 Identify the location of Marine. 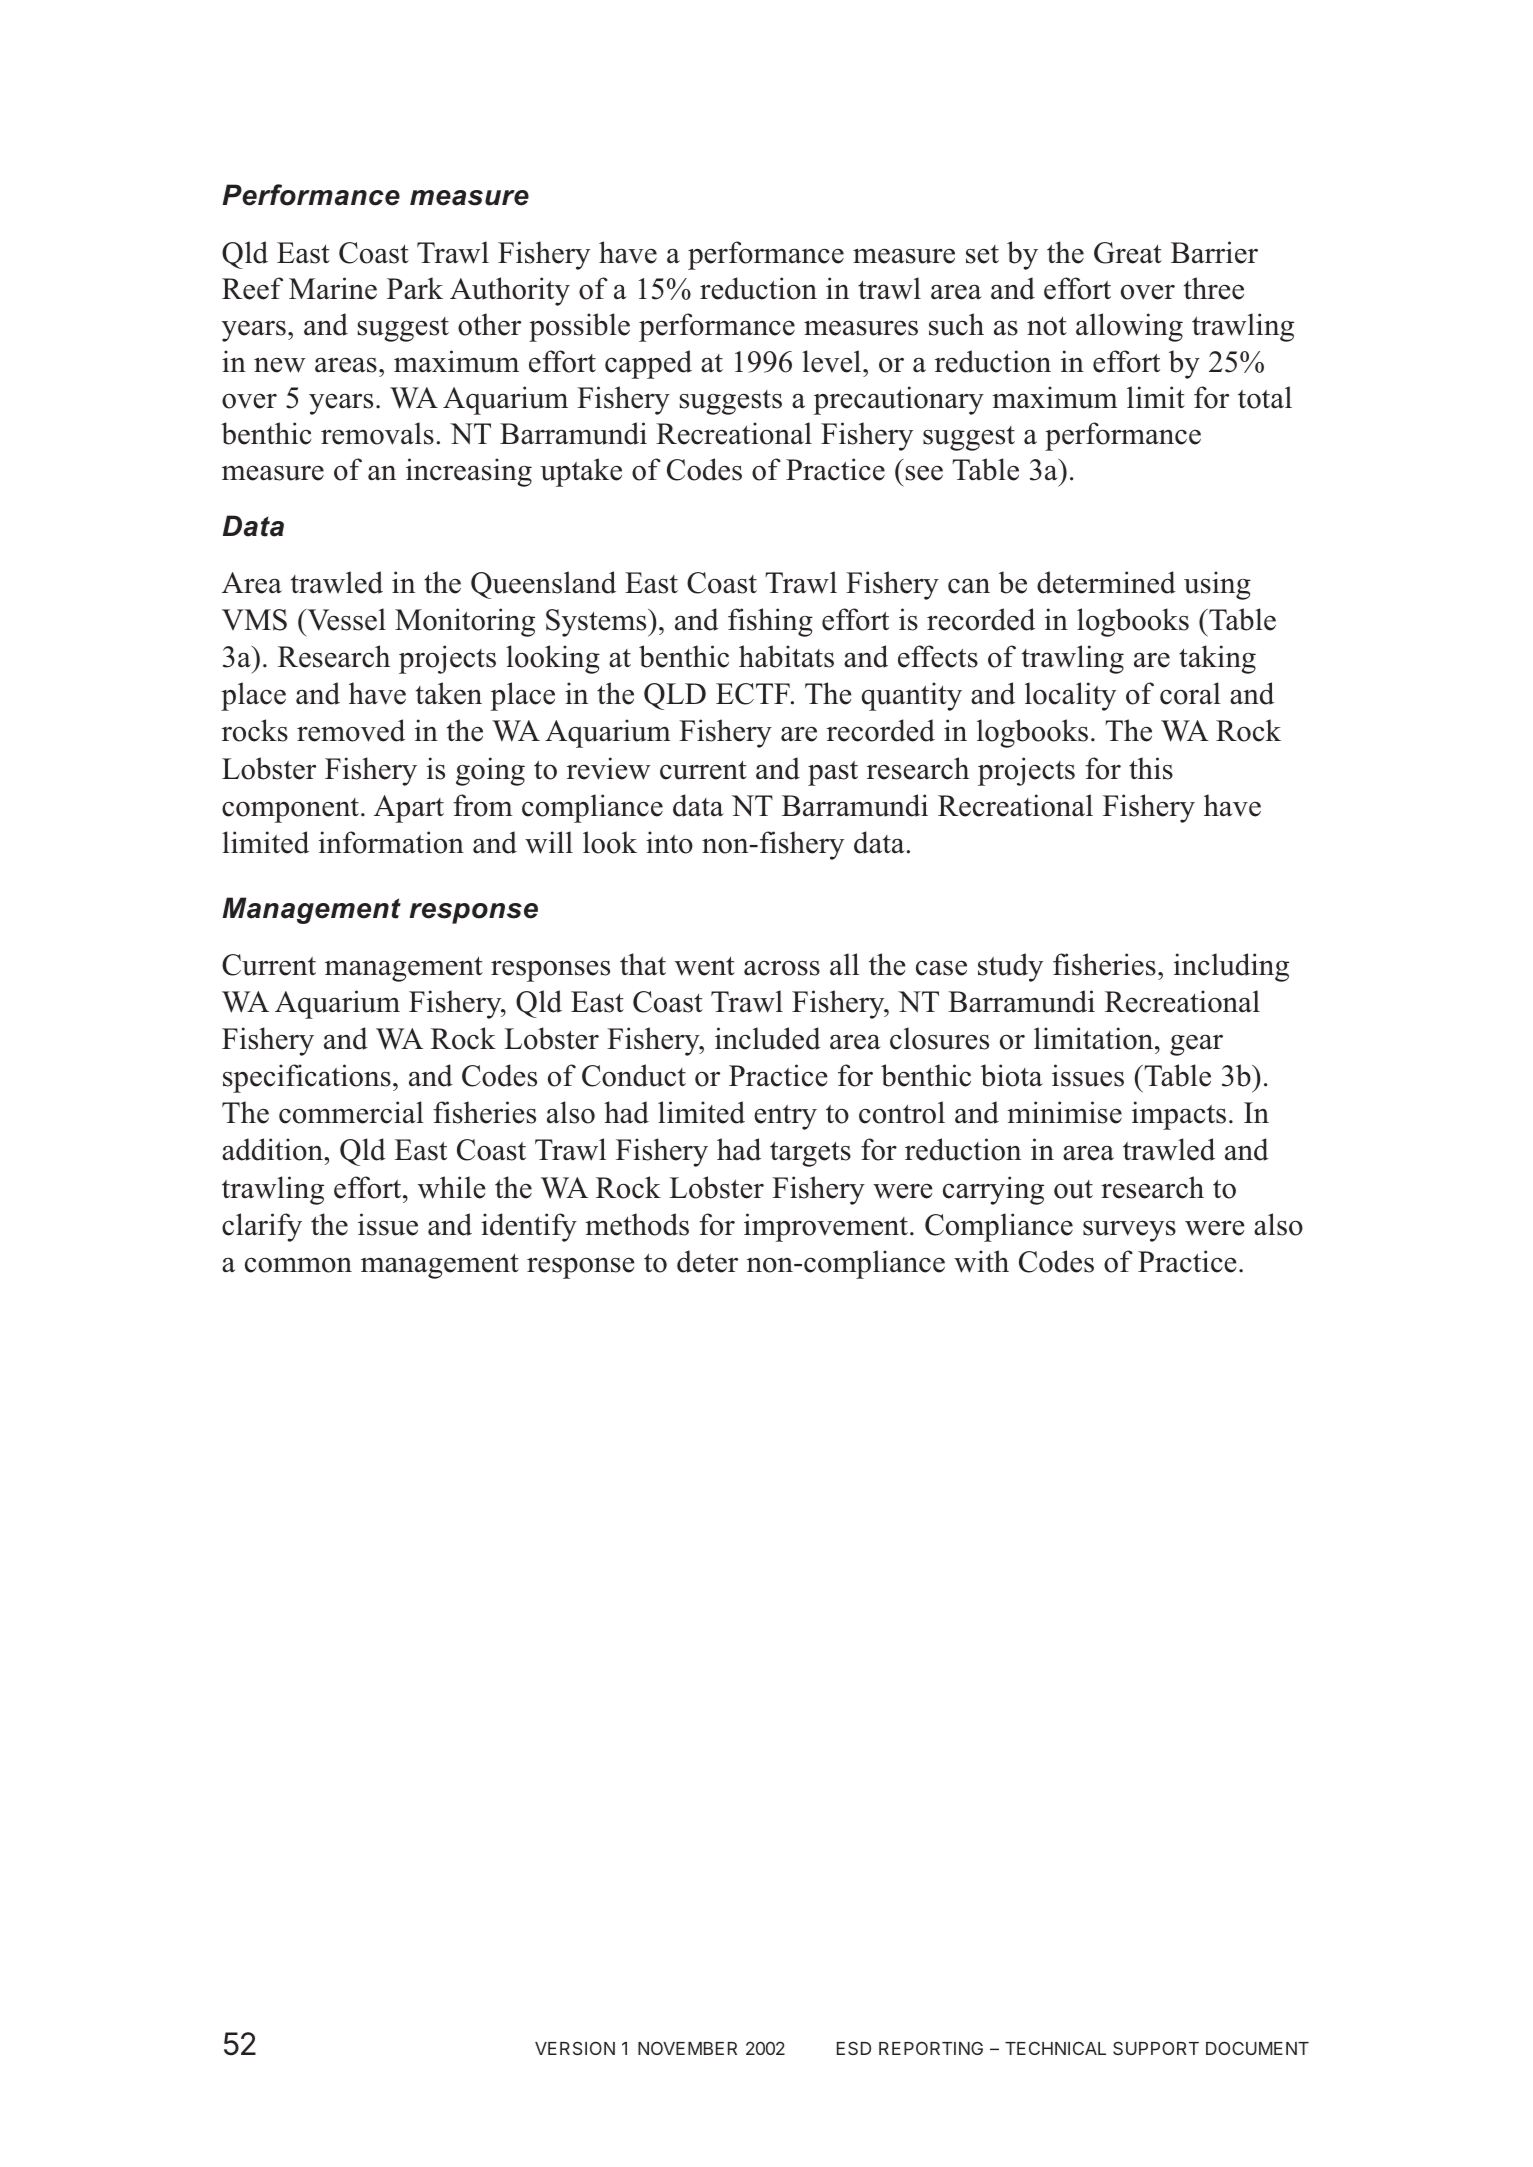
(333, 288).
